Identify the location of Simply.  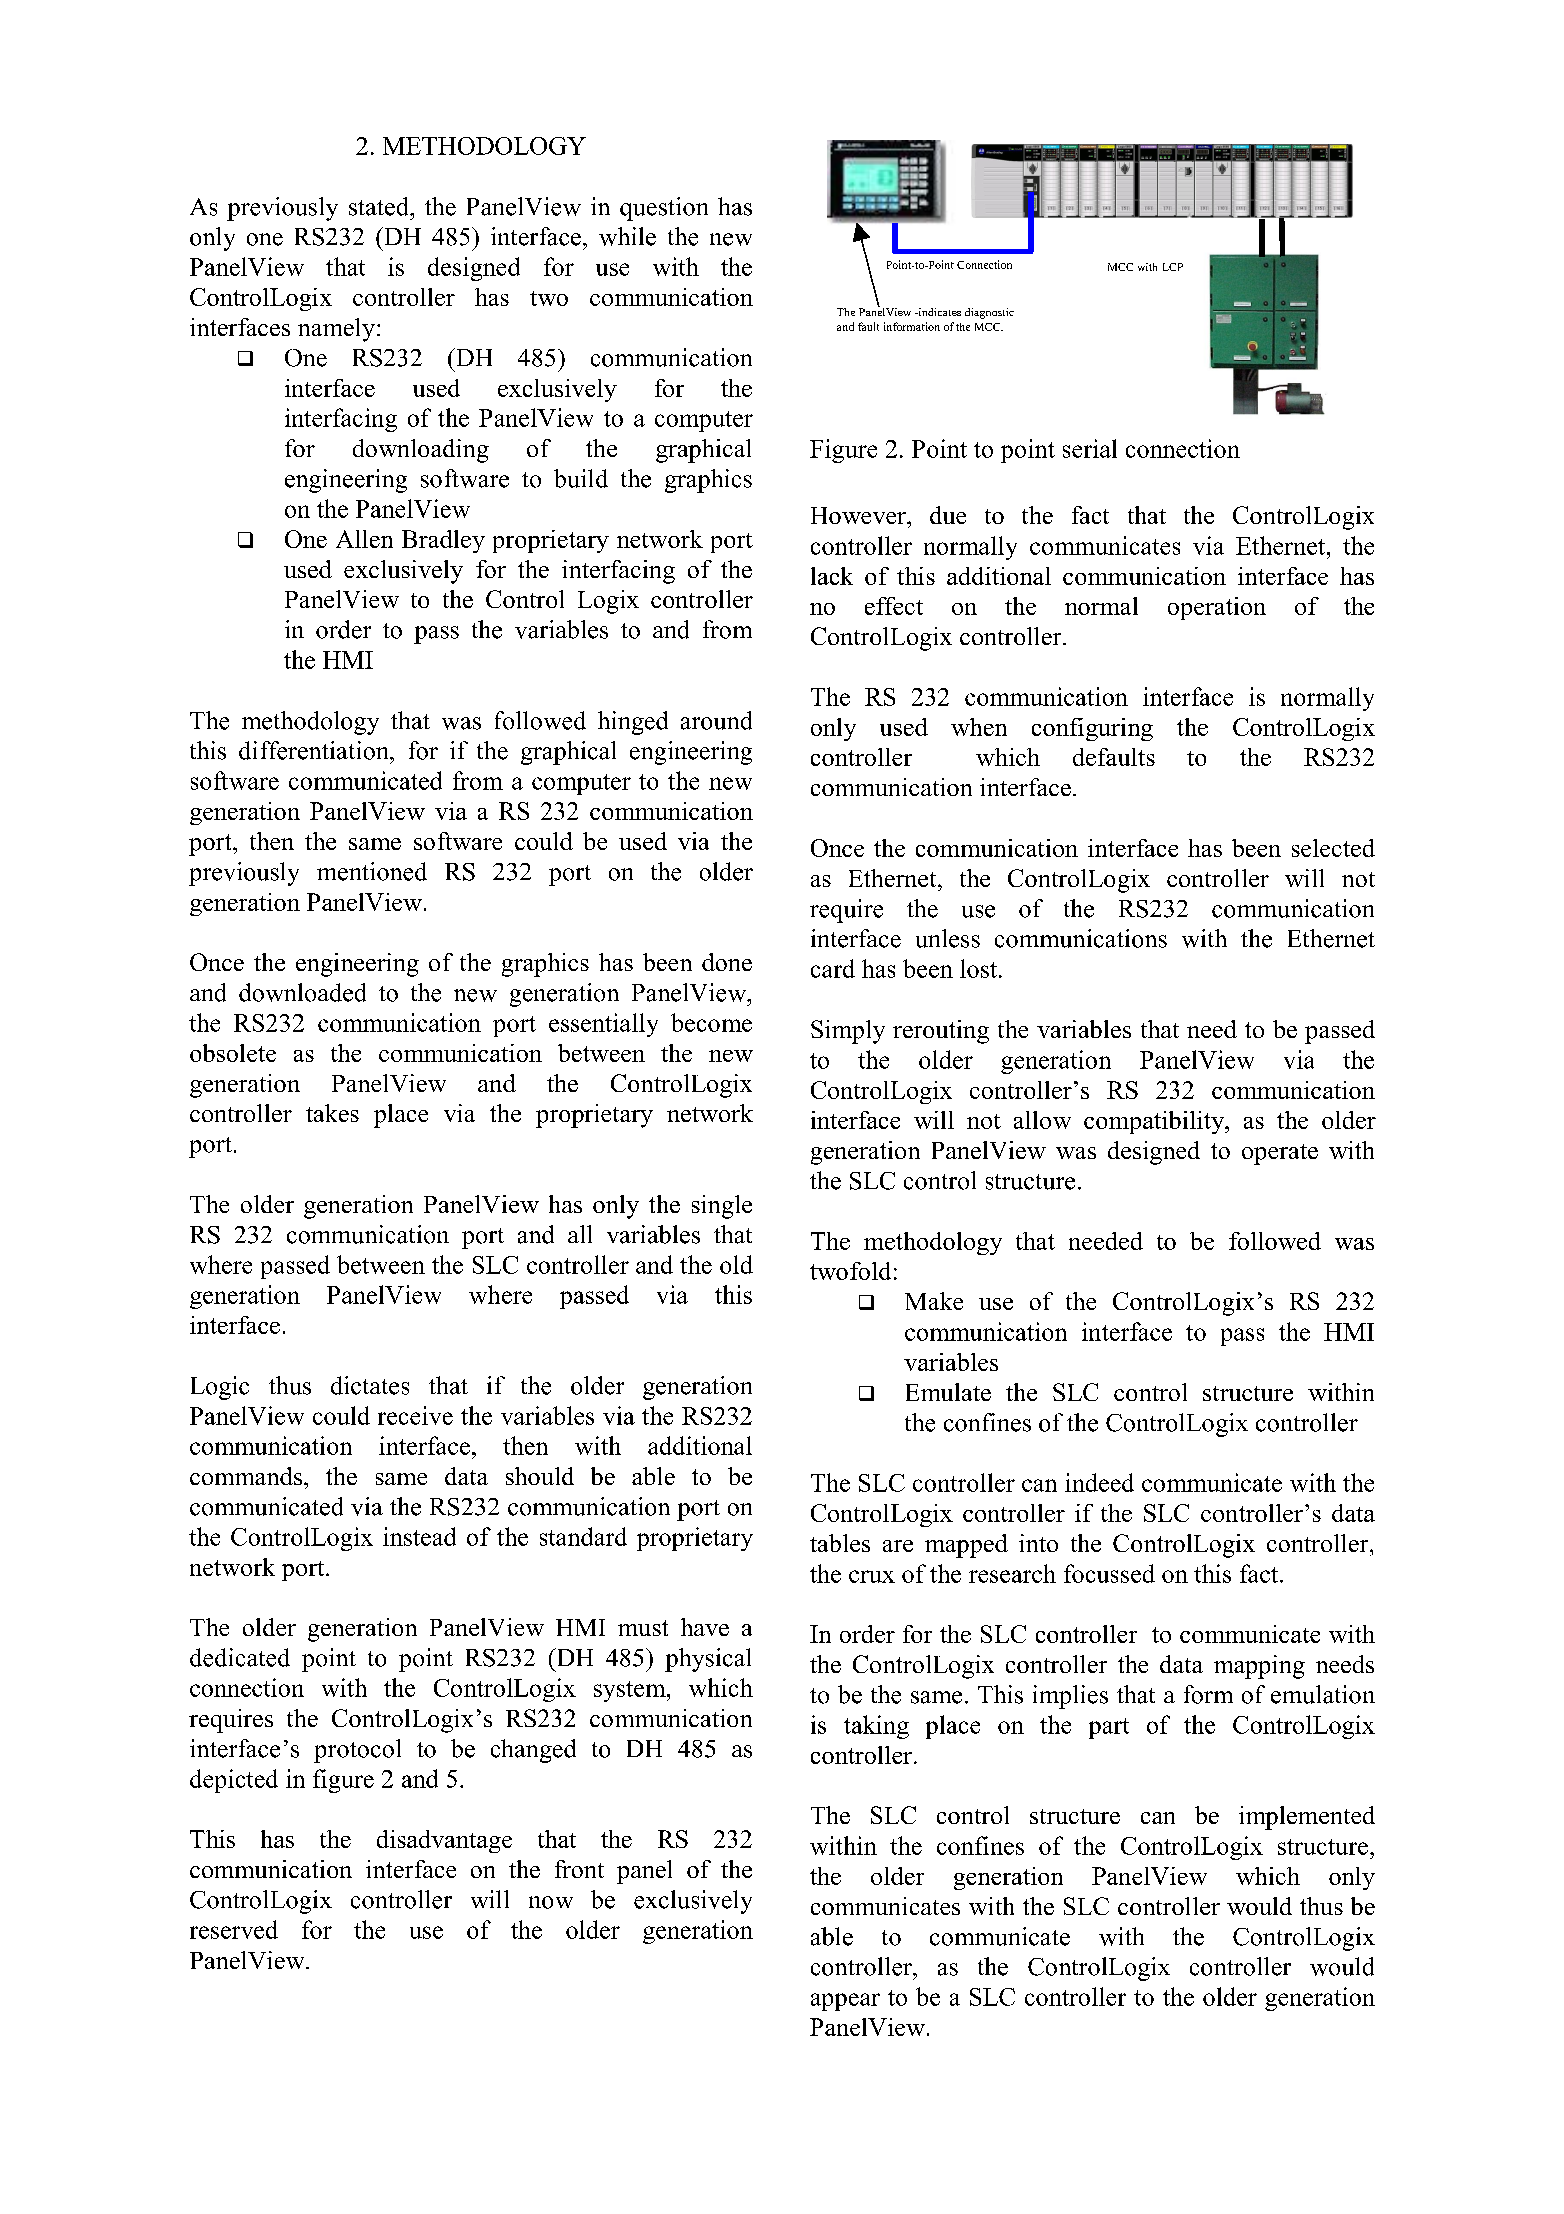
(848, 1032).
